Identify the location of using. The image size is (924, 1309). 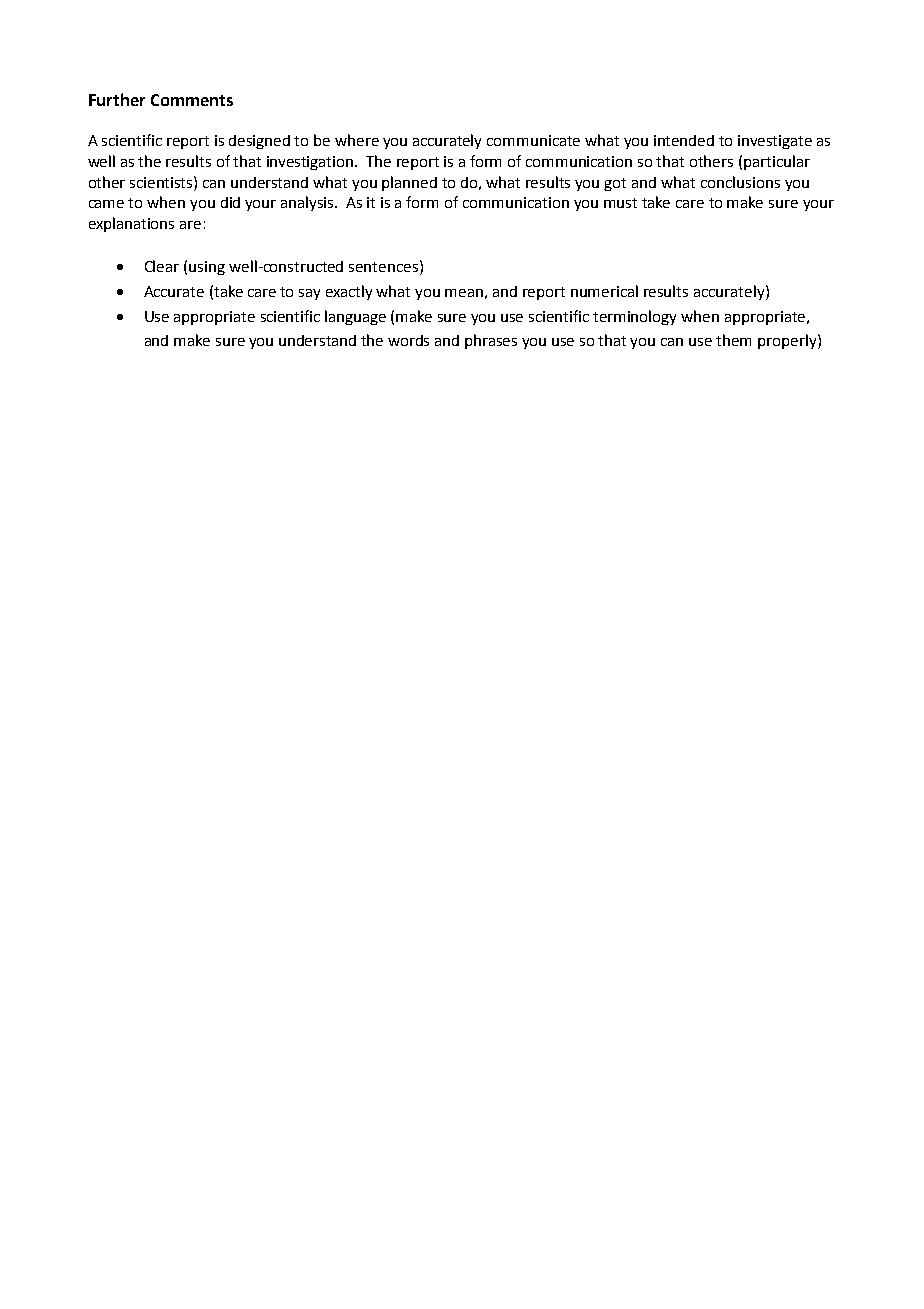
(207, 268).
